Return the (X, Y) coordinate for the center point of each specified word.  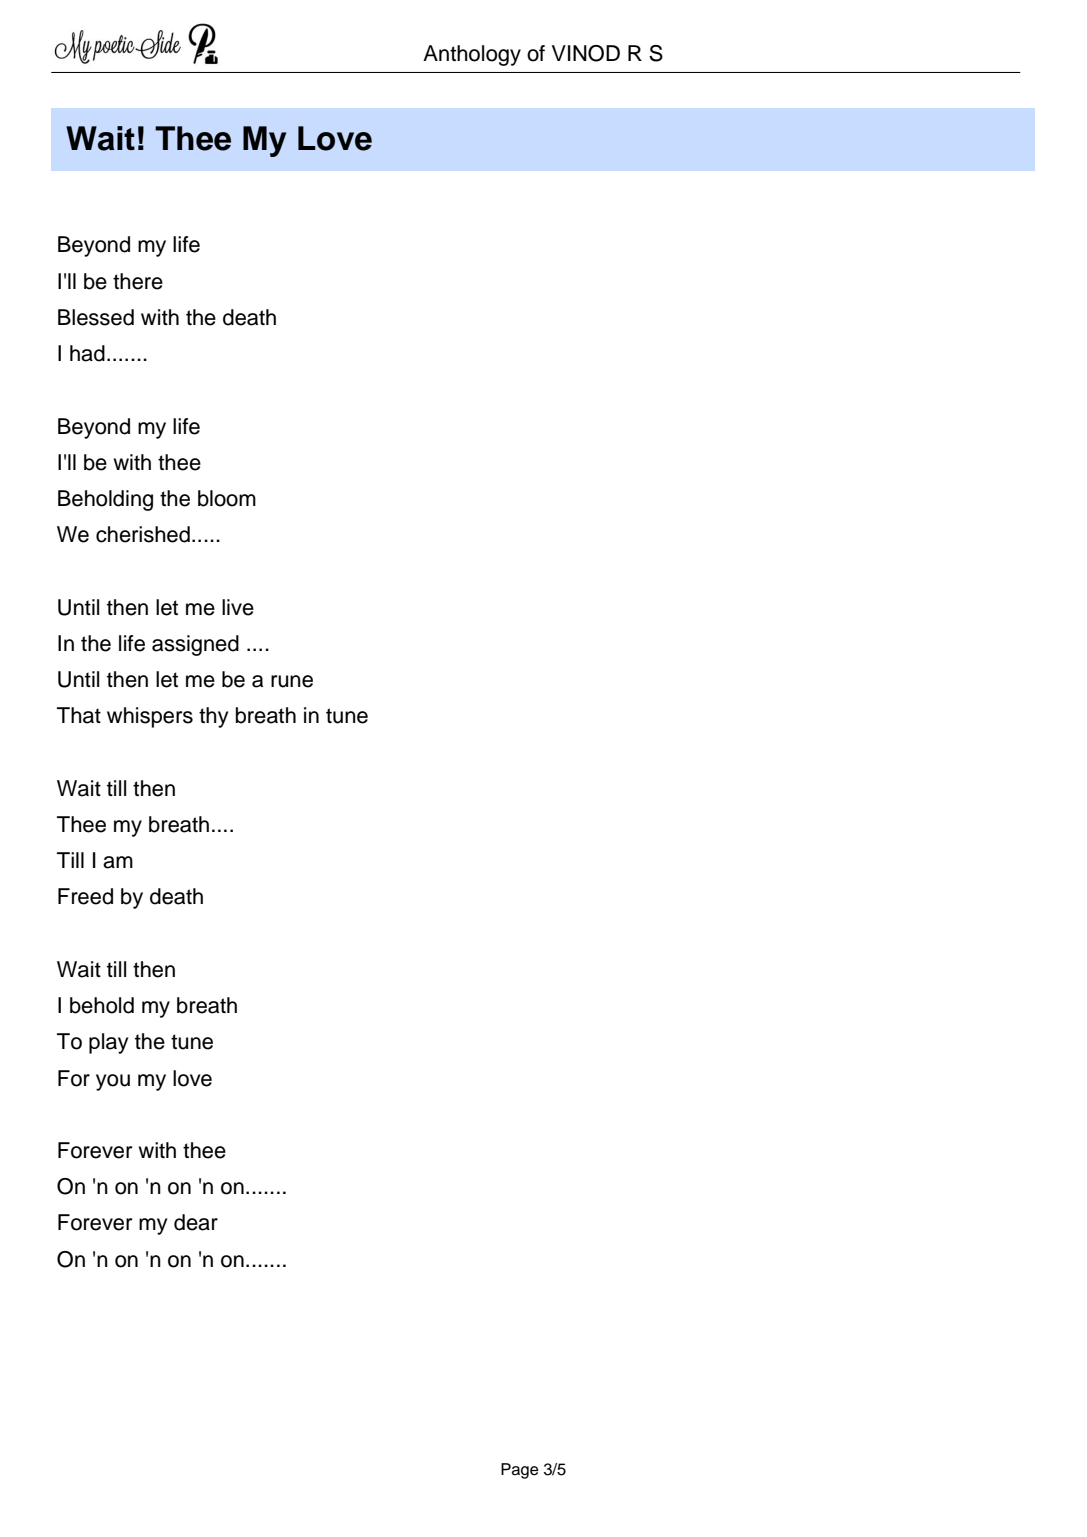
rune (292, 681)
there (138, 281)
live (238, 607)
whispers (150, 717)
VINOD (586, 53)
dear (196, 1222)
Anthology (472, 55)
